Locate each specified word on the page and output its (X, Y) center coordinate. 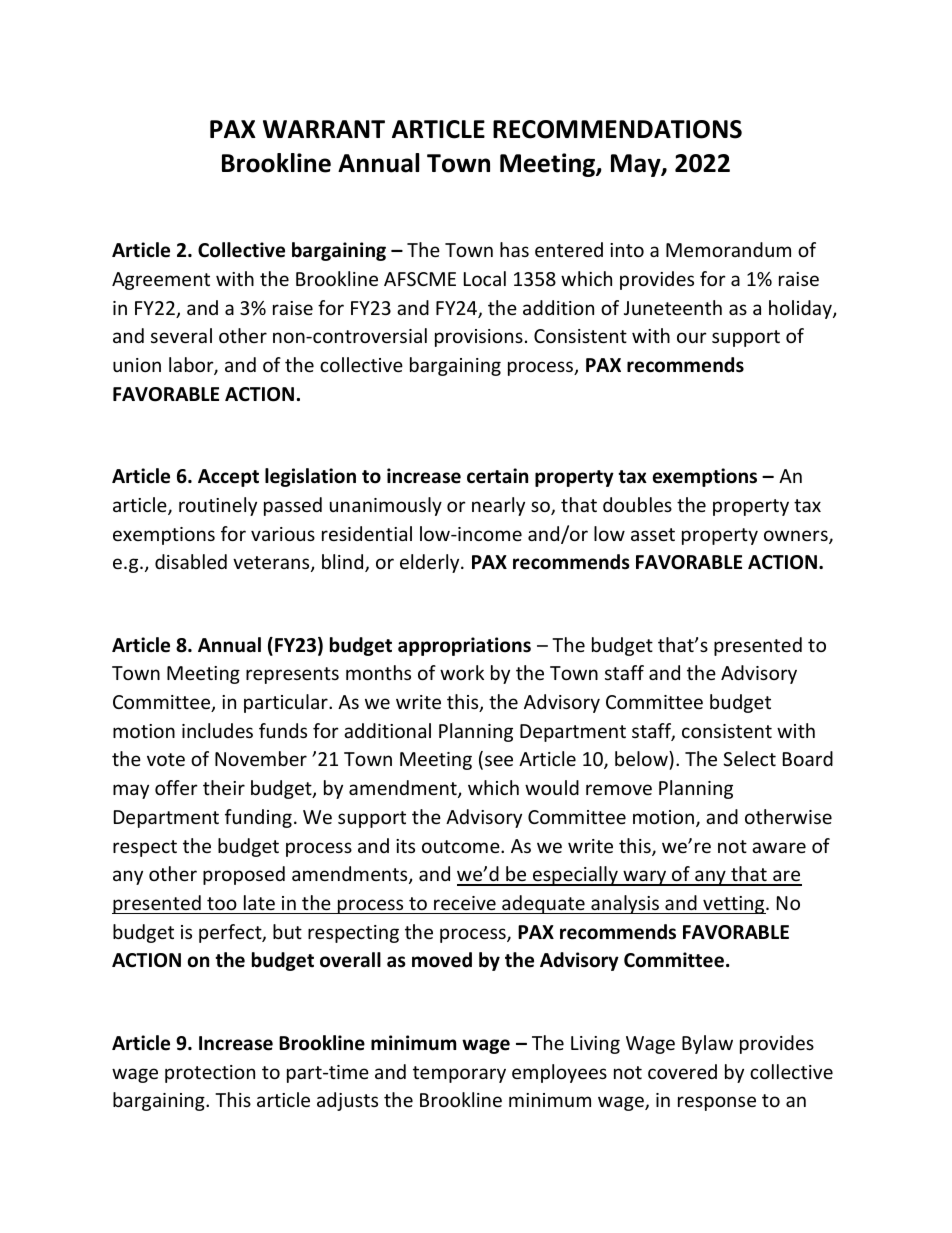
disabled (191, 561)
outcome (462, 846)
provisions (479, 338)
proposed (244, 875)
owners (797, 537)
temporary (459, 1074)
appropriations (464, 646)
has (514, 249)
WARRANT (324, 129)
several (181, 335)
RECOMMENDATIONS (617, 129)
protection (210, 1074)
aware (779, 847)
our (692, 337)
